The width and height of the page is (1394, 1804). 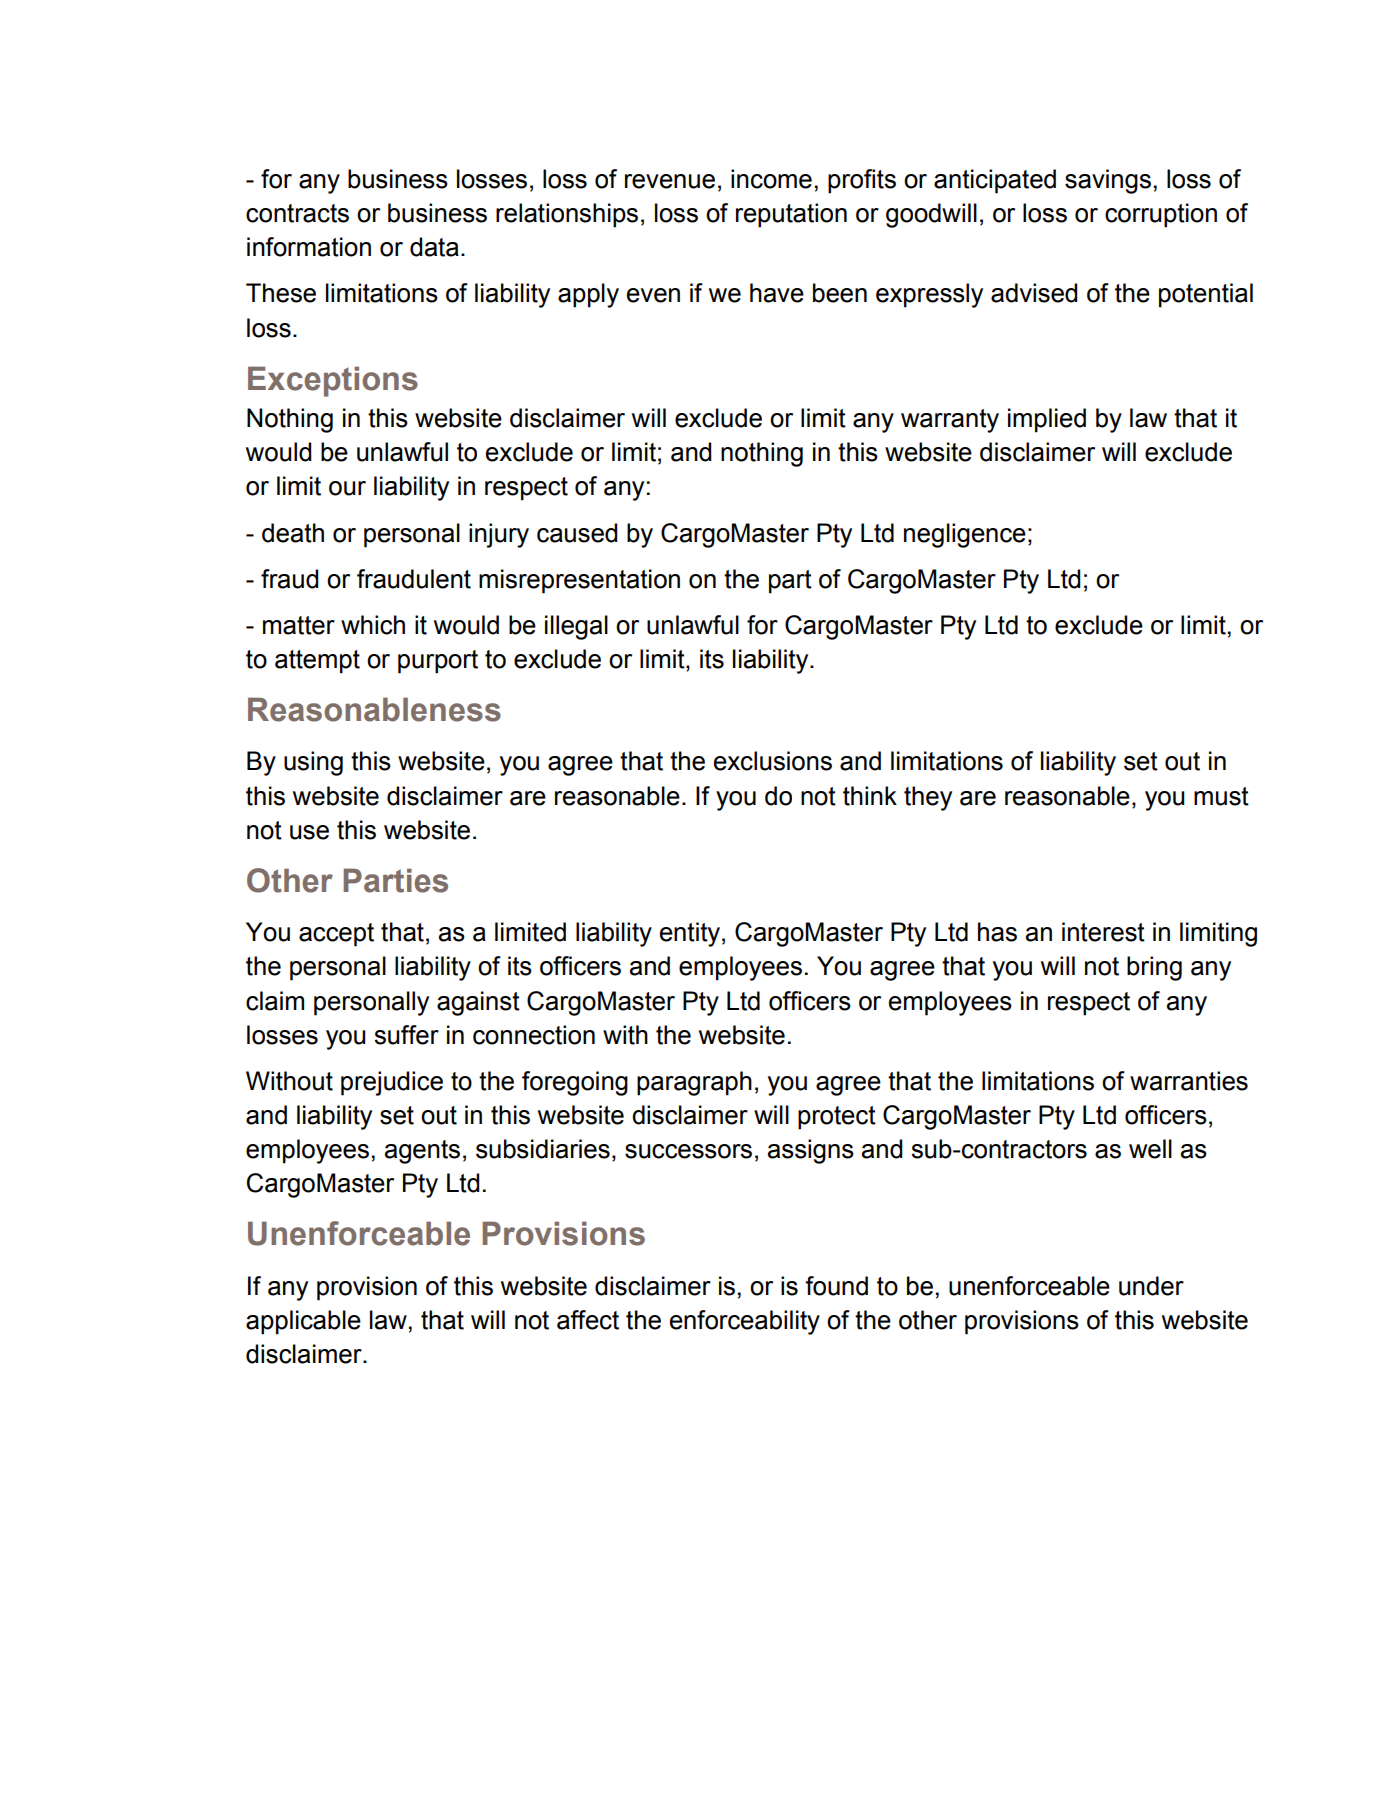 I want to click on implied, so click(x=1047, y=420).
